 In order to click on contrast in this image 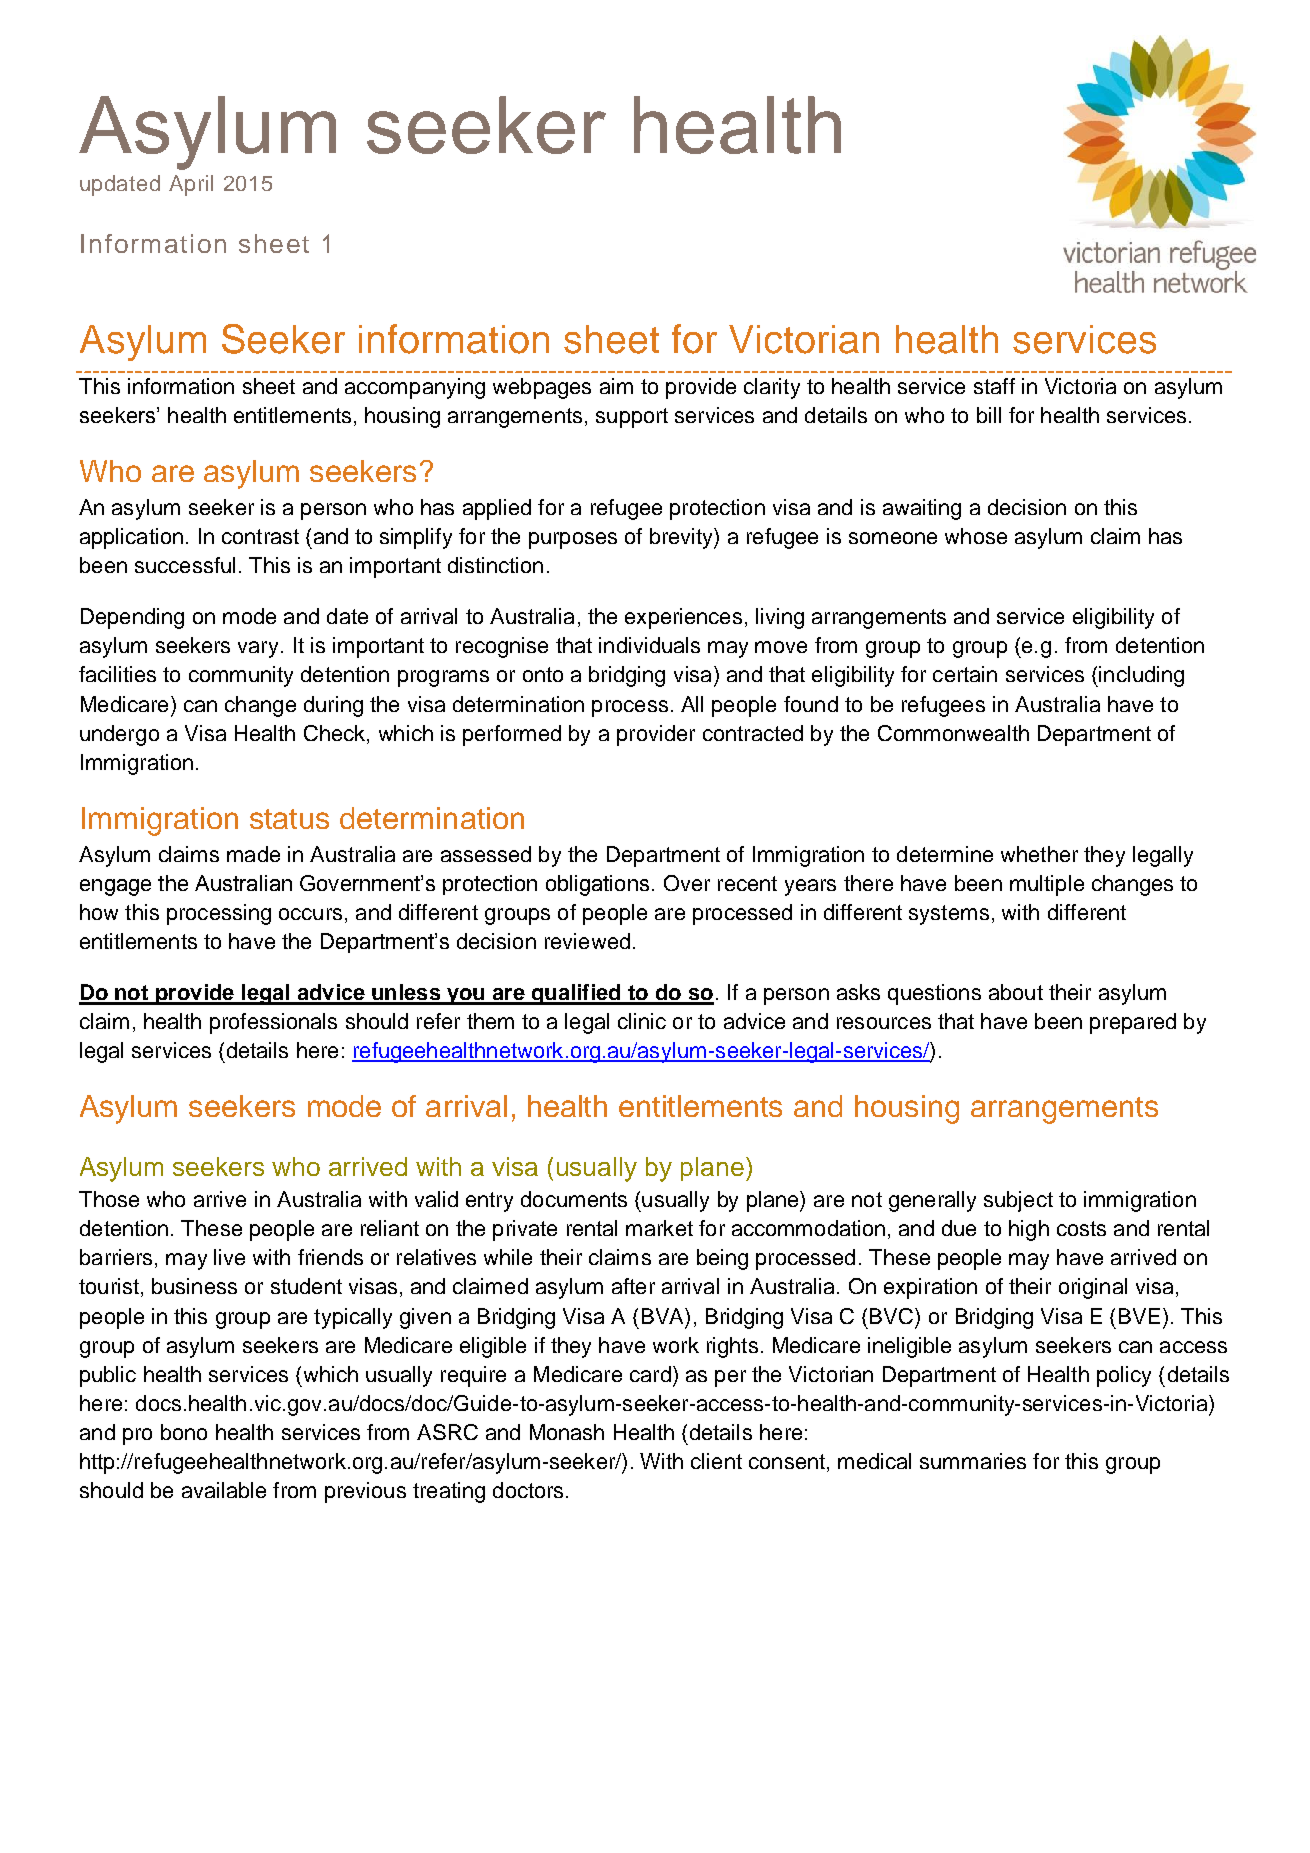, I will do `click(260, 536)`.
